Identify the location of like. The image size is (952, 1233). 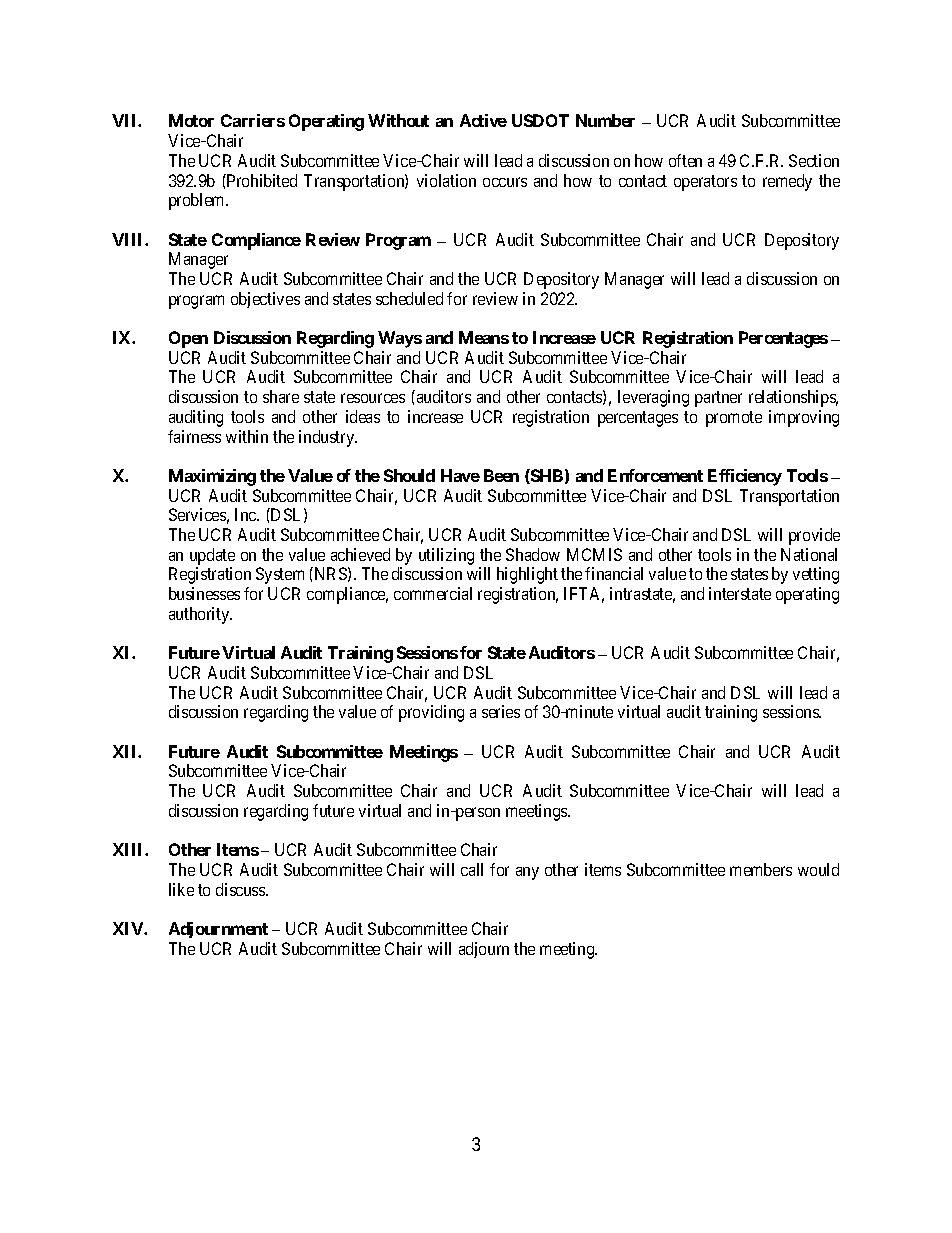
(181, 889).
